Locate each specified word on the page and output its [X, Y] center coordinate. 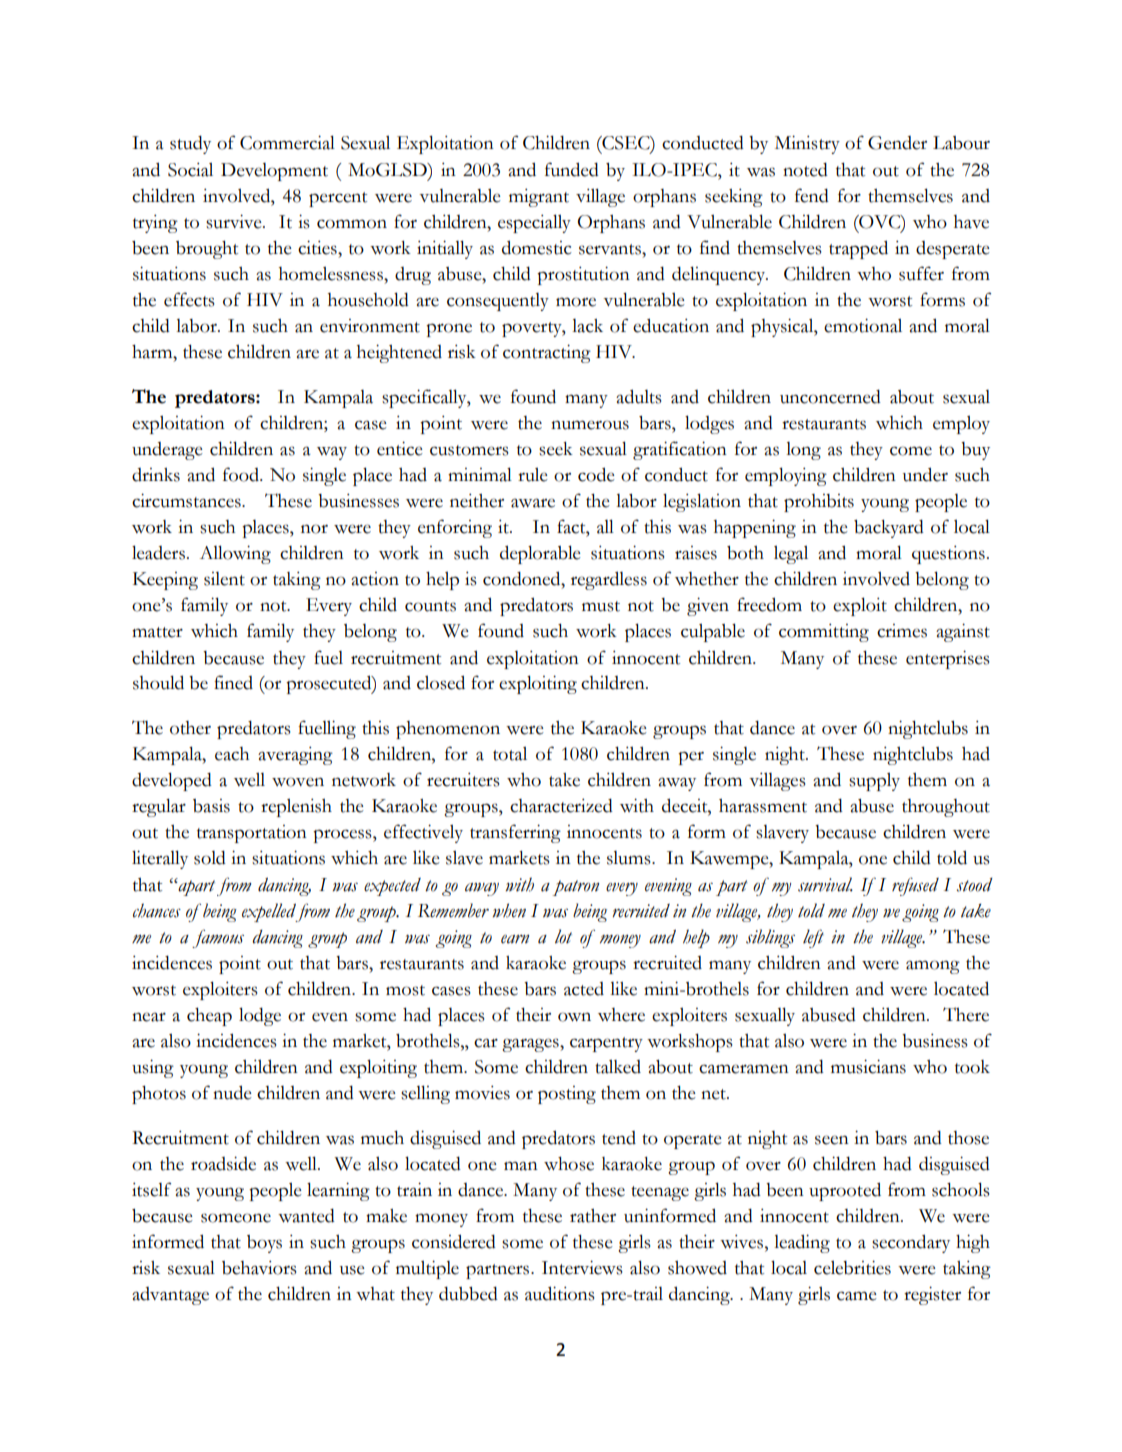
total [510, 754]
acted [584, 989]
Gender [897, 143]
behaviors [259, 1268]
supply [874, 782]
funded [572, 169]
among [933, 967]
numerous [590, 425]
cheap [209, 1017]
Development [274, 172]
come [911, 451]
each [232, 754]
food [242, 474]
